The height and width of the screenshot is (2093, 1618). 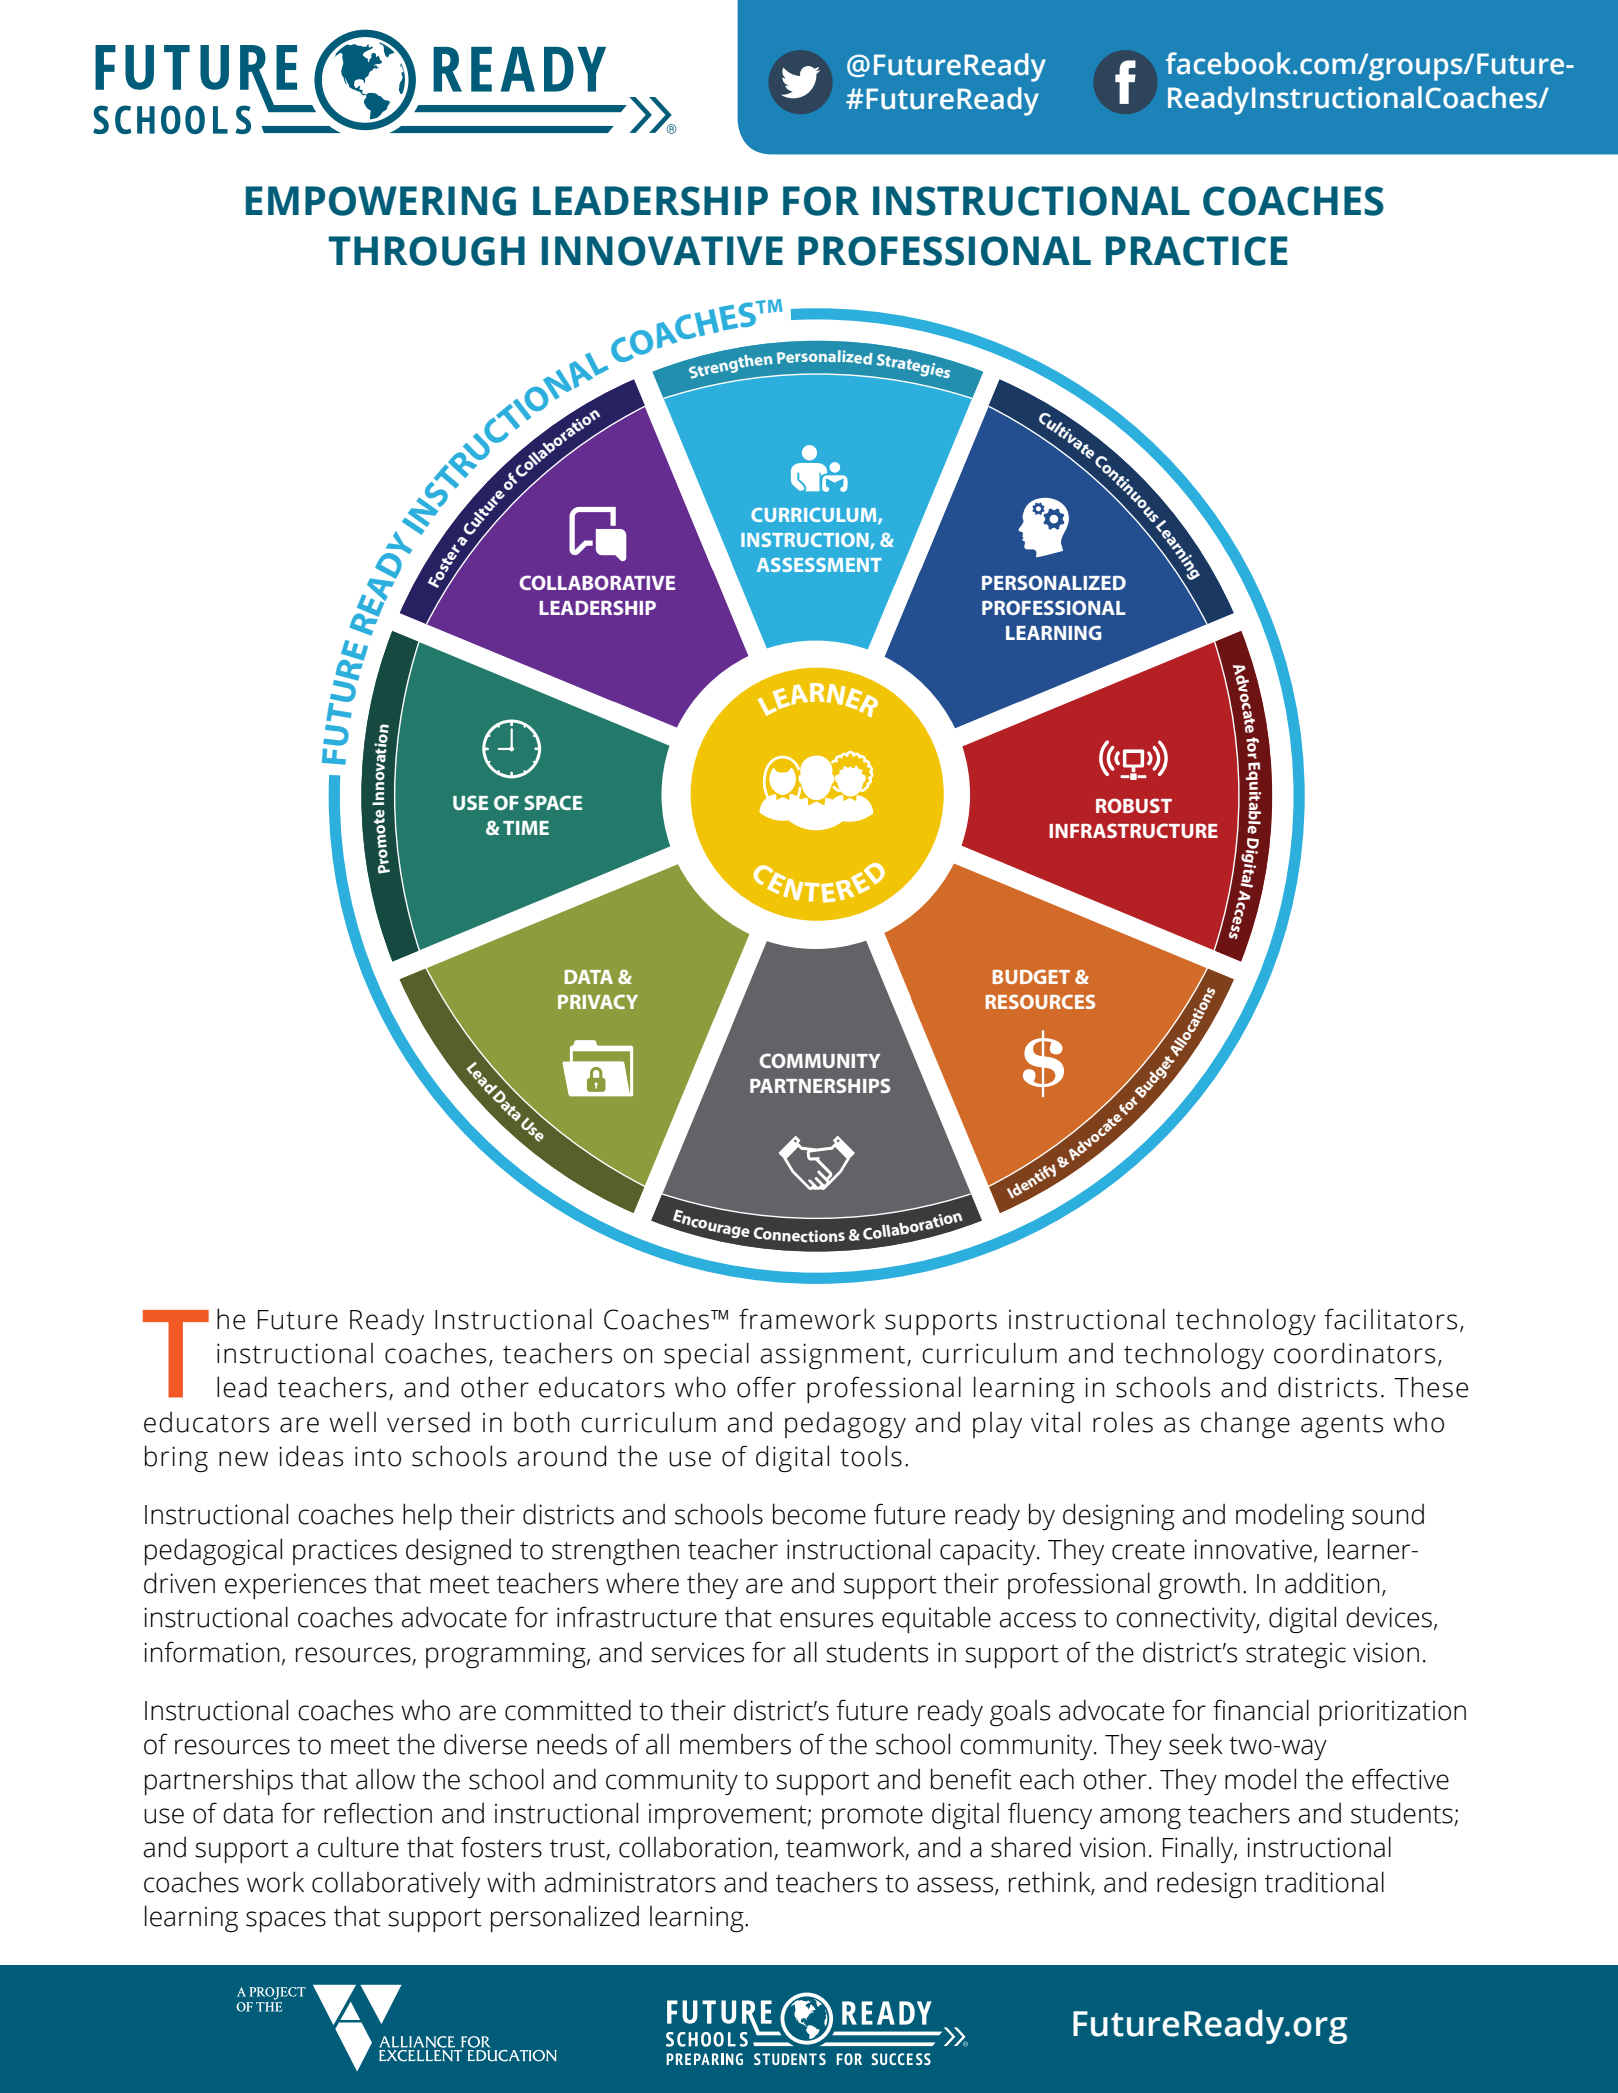 I want to click on reflection, so click(x=378, y=1813).
